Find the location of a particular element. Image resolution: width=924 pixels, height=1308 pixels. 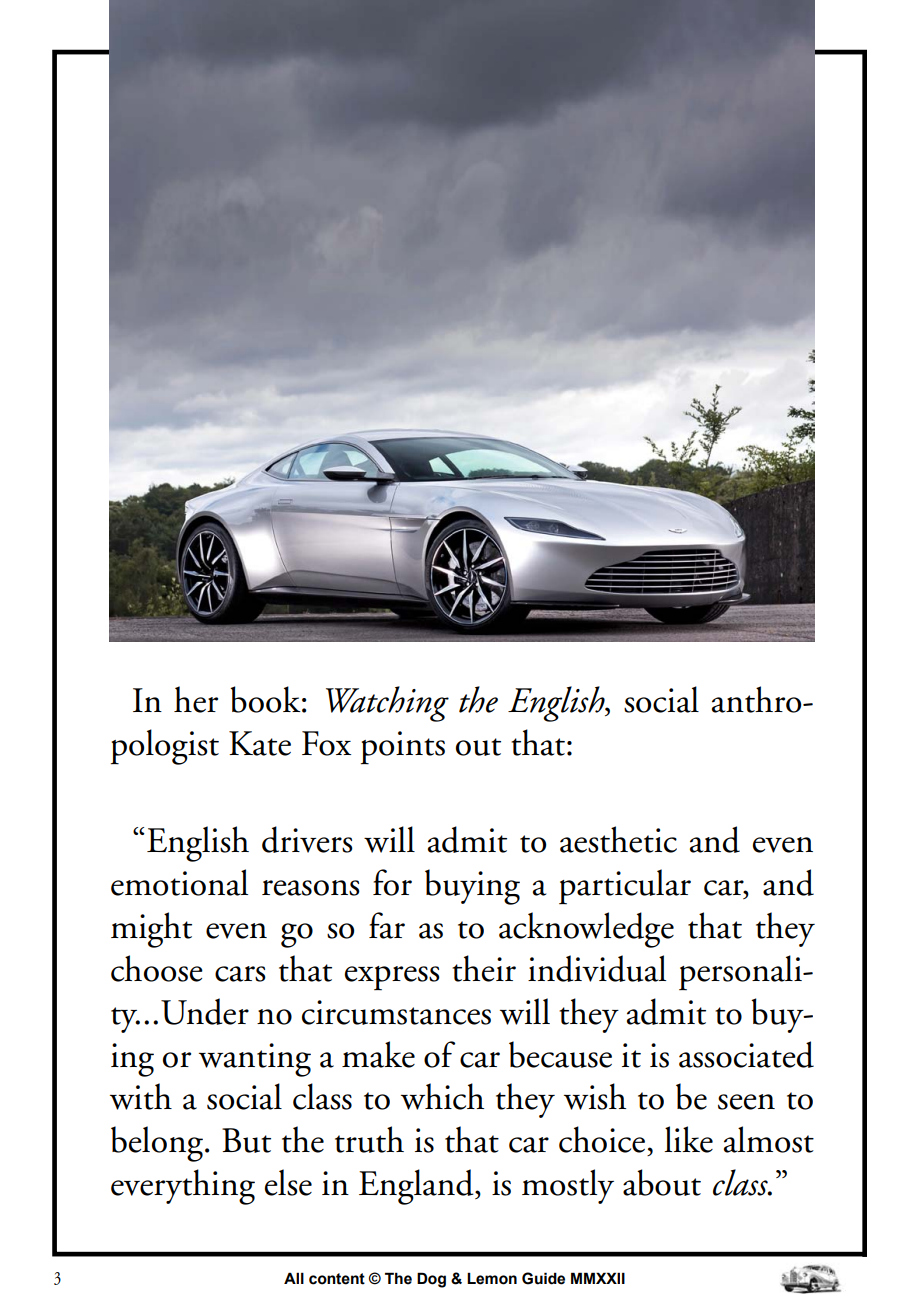

points is located at coordinates (403, 748).
